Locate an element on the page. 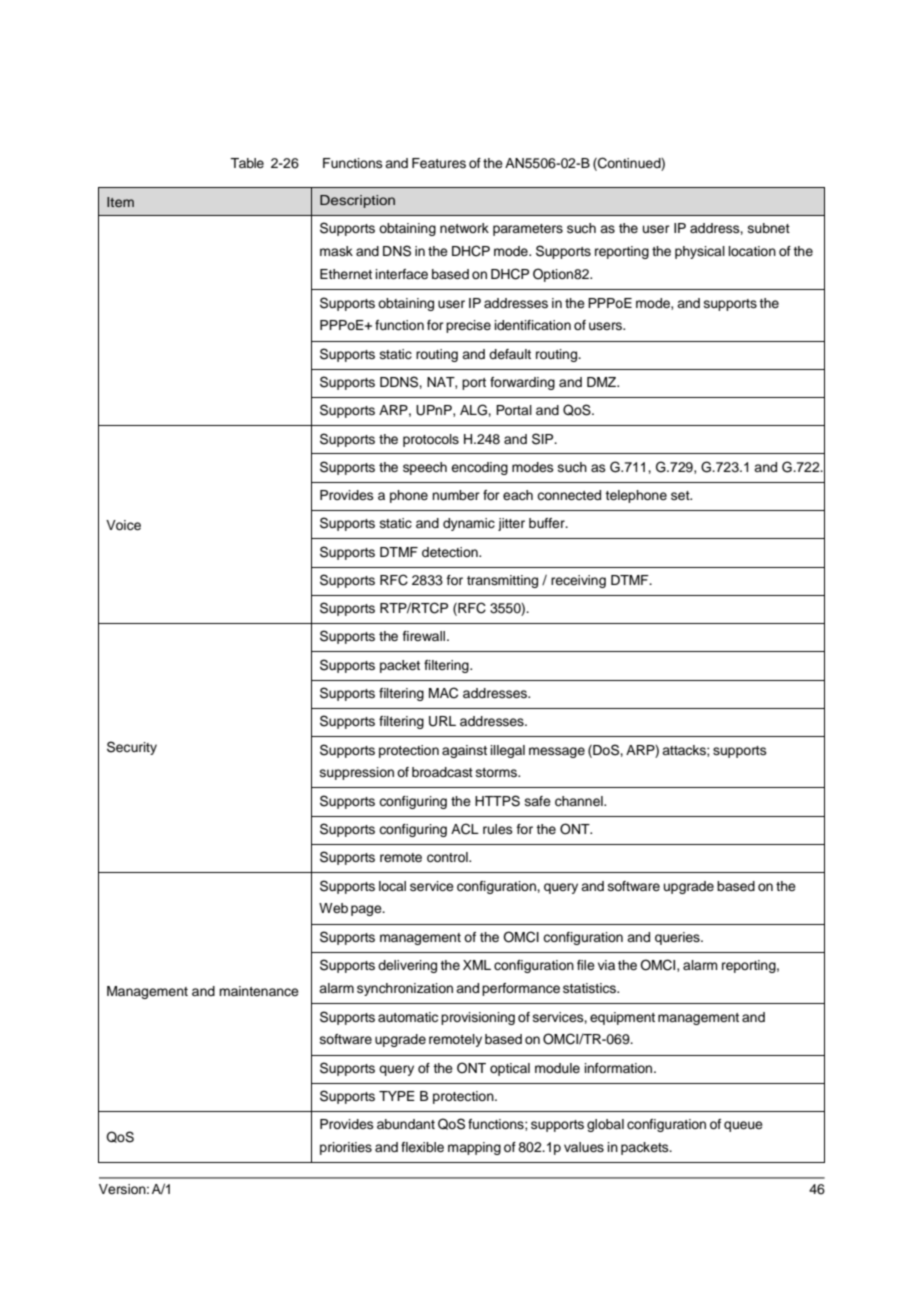 The width and height of the image is (924, 1307). Features is located at coordinates (439, 163).
